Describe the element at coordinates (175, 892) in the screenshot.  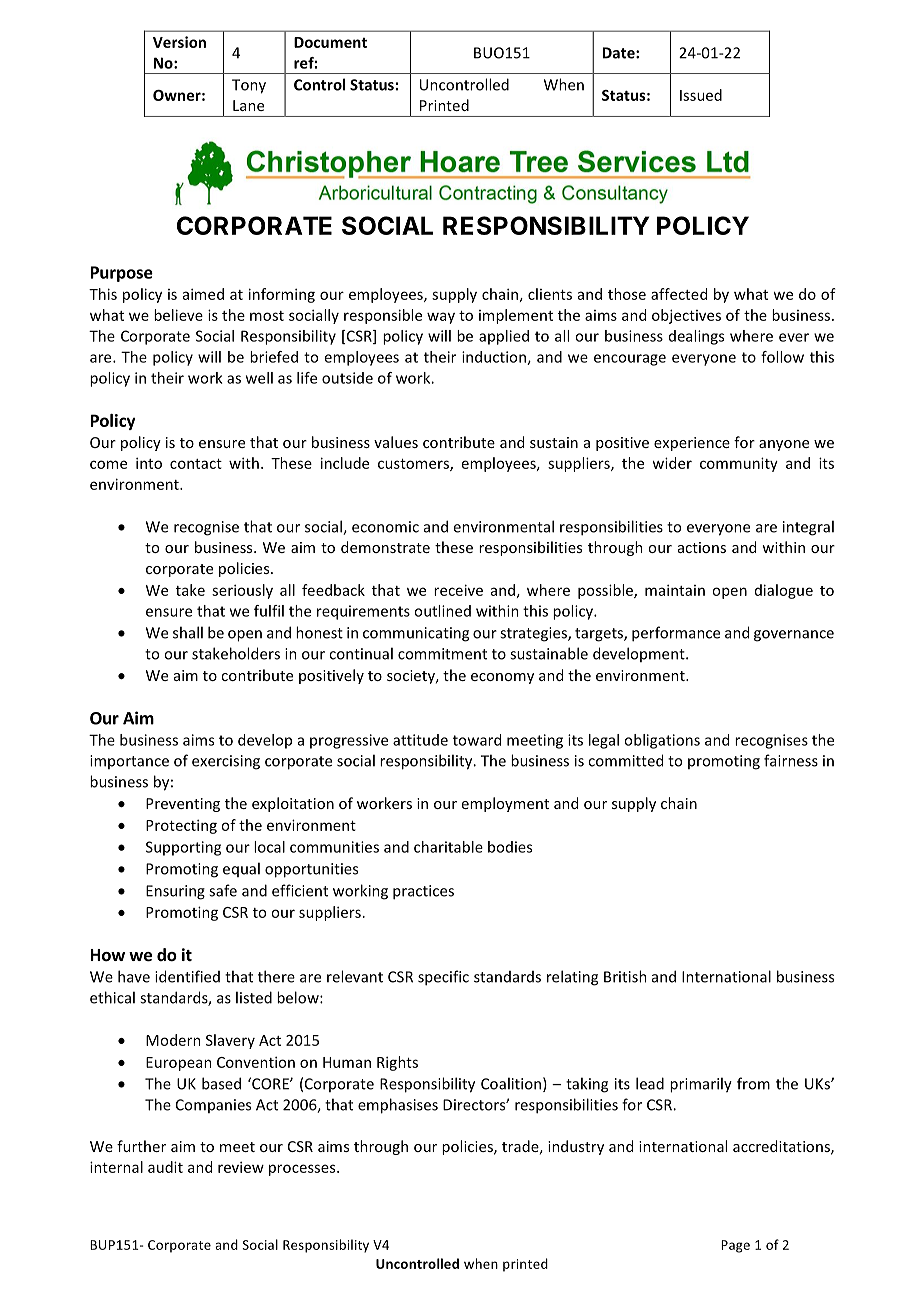
I see `Ensuring` at that location.
